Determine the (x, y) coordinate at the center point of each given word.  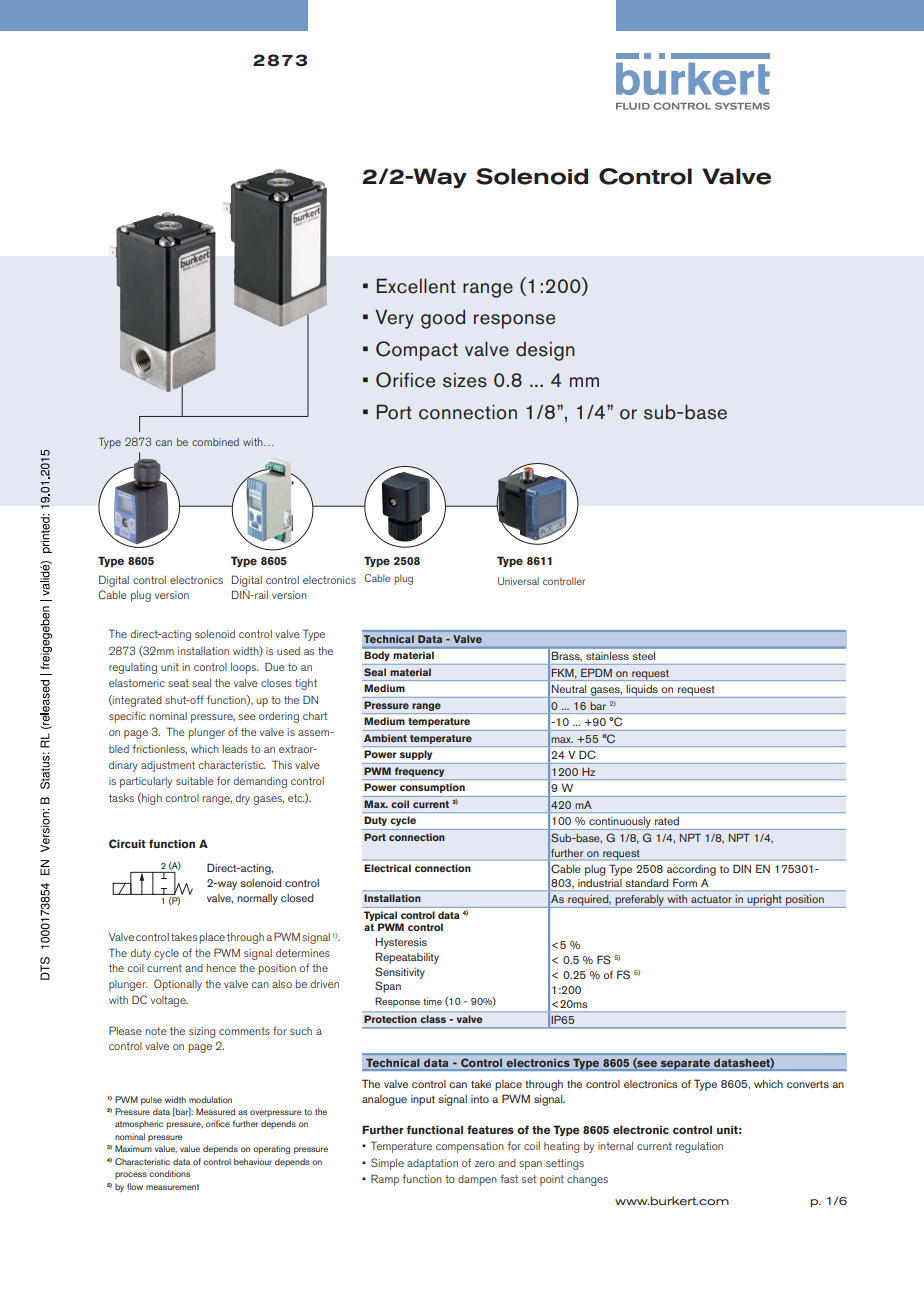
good (443, 319)
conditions (169, 1173)
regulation (699, 1147)
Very (394, 319)
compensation (470, 1147)
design (545, 351)
